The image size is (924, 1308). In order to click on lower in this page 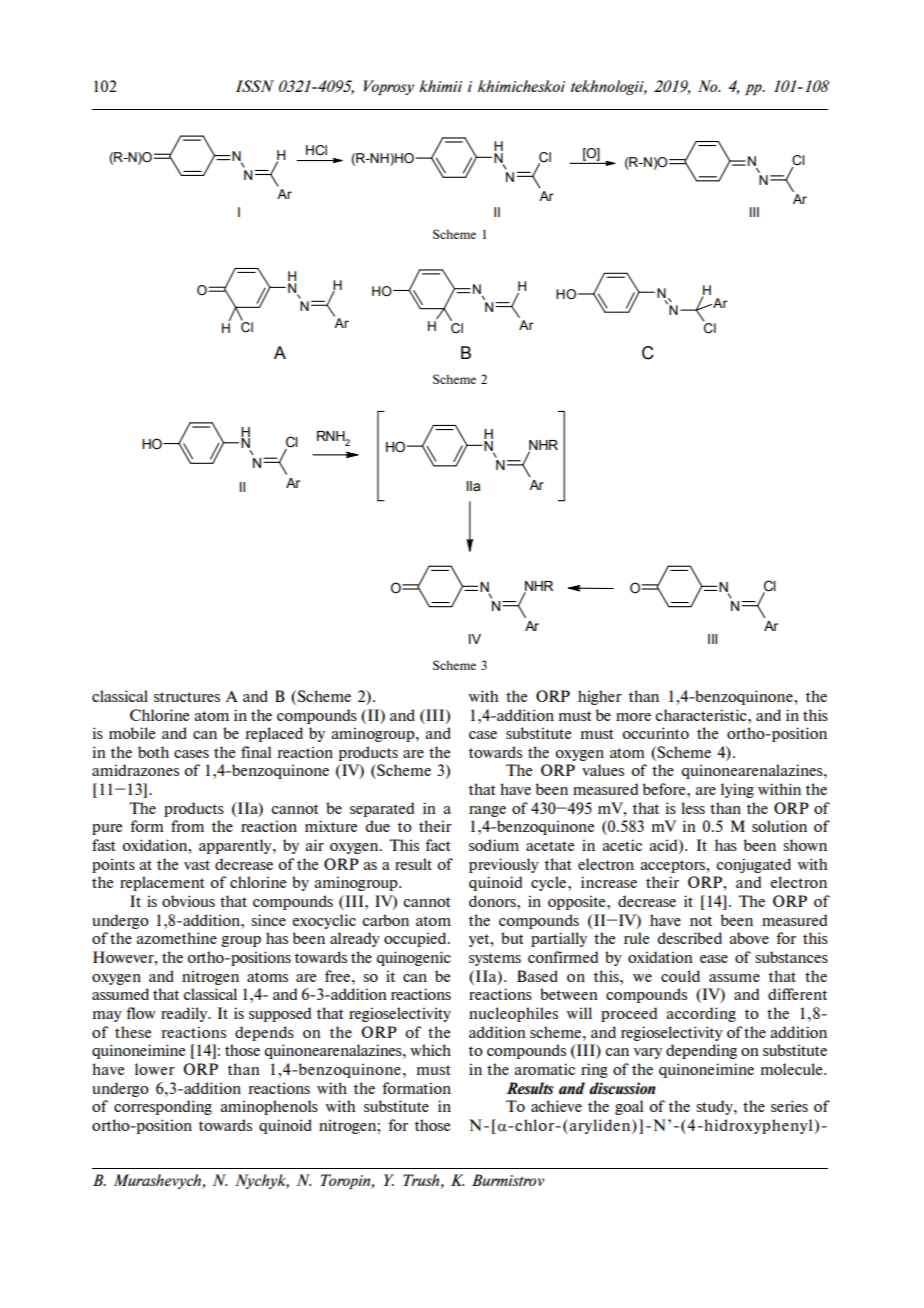, I will do `click(155, 1069)`.
